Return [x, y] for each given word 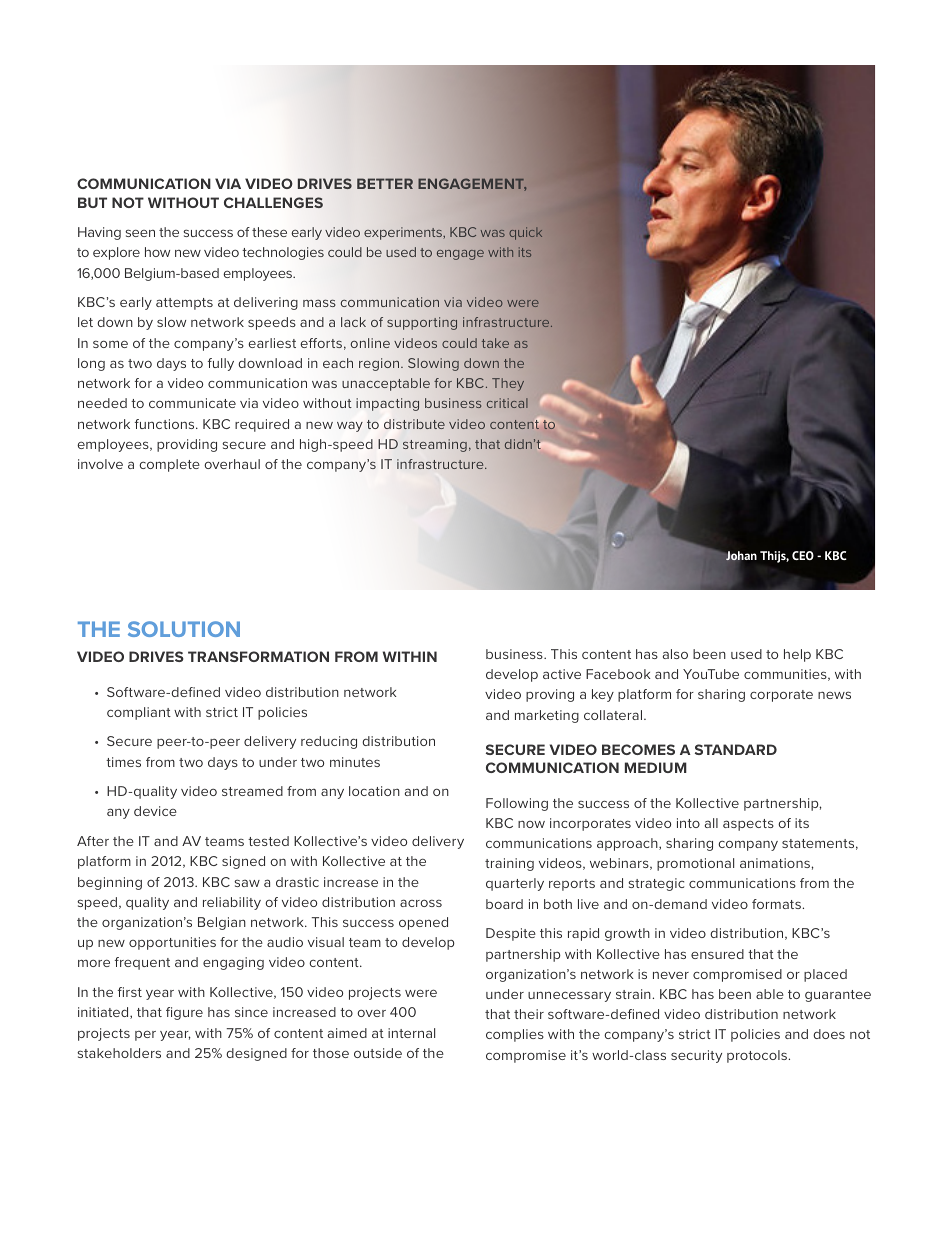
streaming [435, 445]
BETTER [385, 183]
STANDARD [736, 749]
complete [169, 465]
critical [507, 403]
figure [184, 1013]
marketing [547, 716]
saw [247, 883]
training [509, 864]
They [508, 384]
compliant [139, 713]
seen [140, 233]
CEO [803, 555]
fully [221, 364]
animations [776, 863]
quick [526, 233]
